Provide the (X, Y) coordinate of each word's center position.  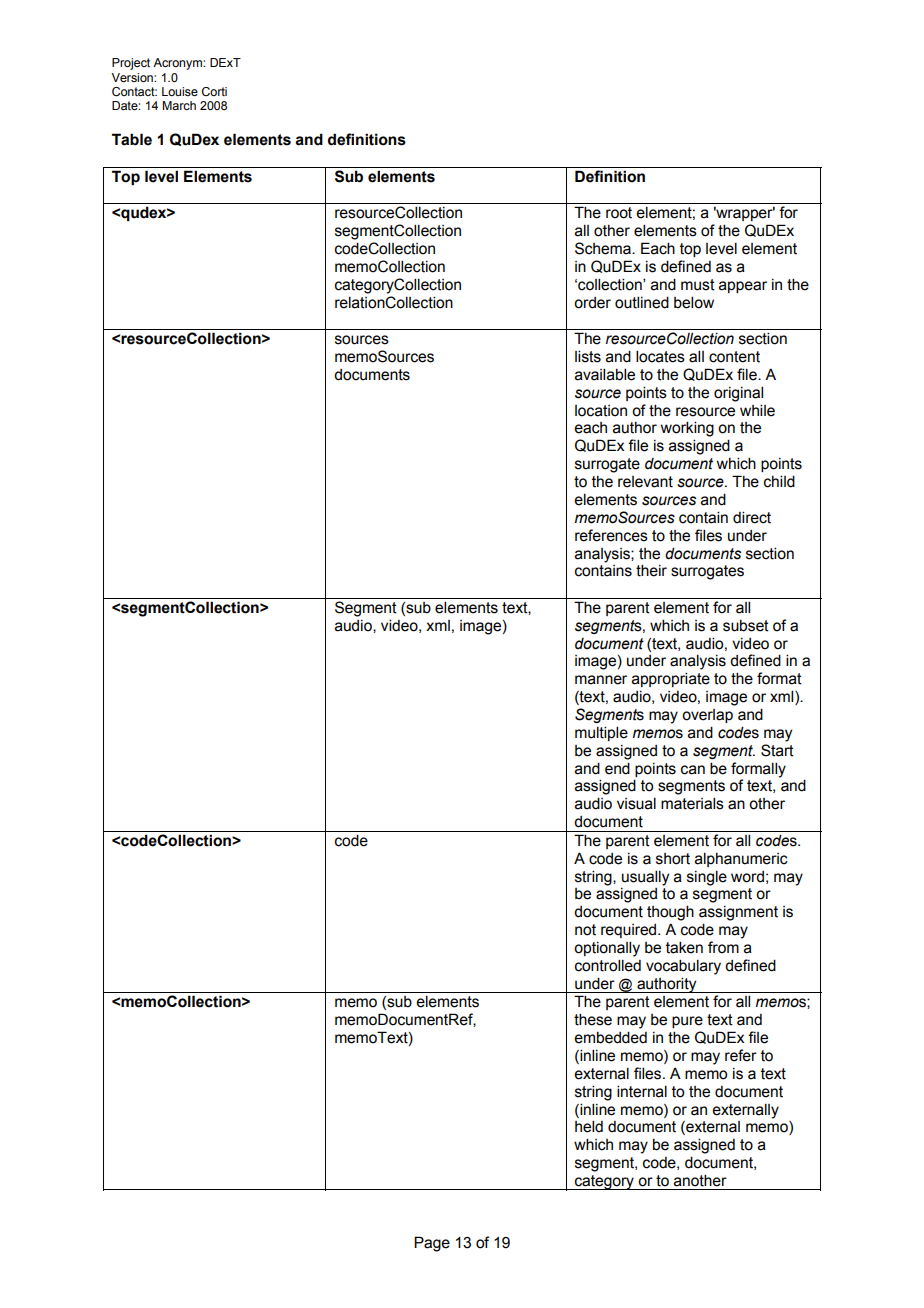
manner (601, 680)
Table (132, 139)
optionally (607, 949)
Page (432, 1244)
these (593, 1019)
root (619, 213)
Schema (604, 248)
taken (684, 947)
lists (588, 356)
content (734, 357)
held (589, 1126)
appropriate (671, 679)
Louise (180, 91)
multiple (601, 733)
